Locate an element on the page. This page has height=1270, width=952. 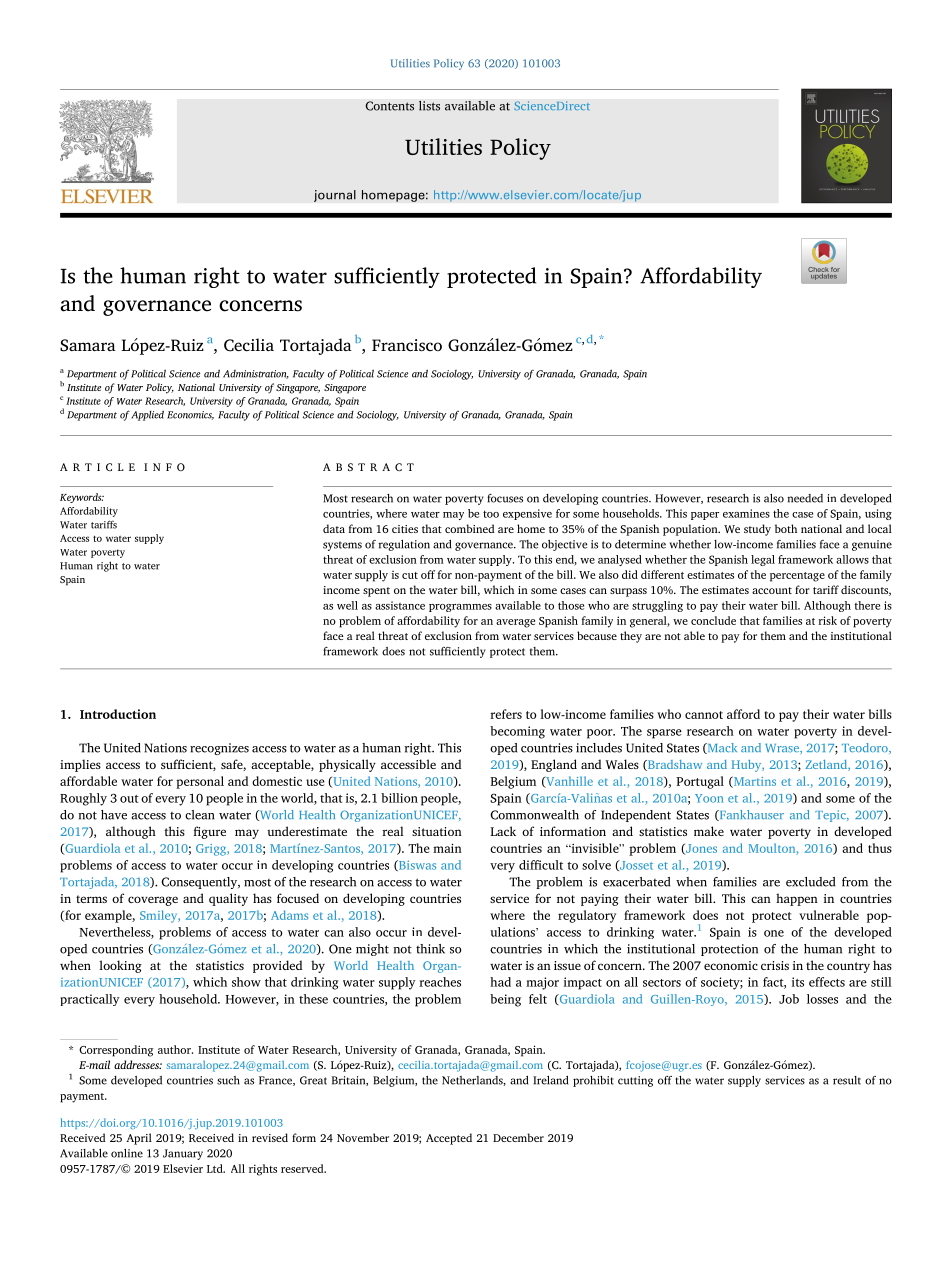
Lack is located at coordinates (503, 831).
